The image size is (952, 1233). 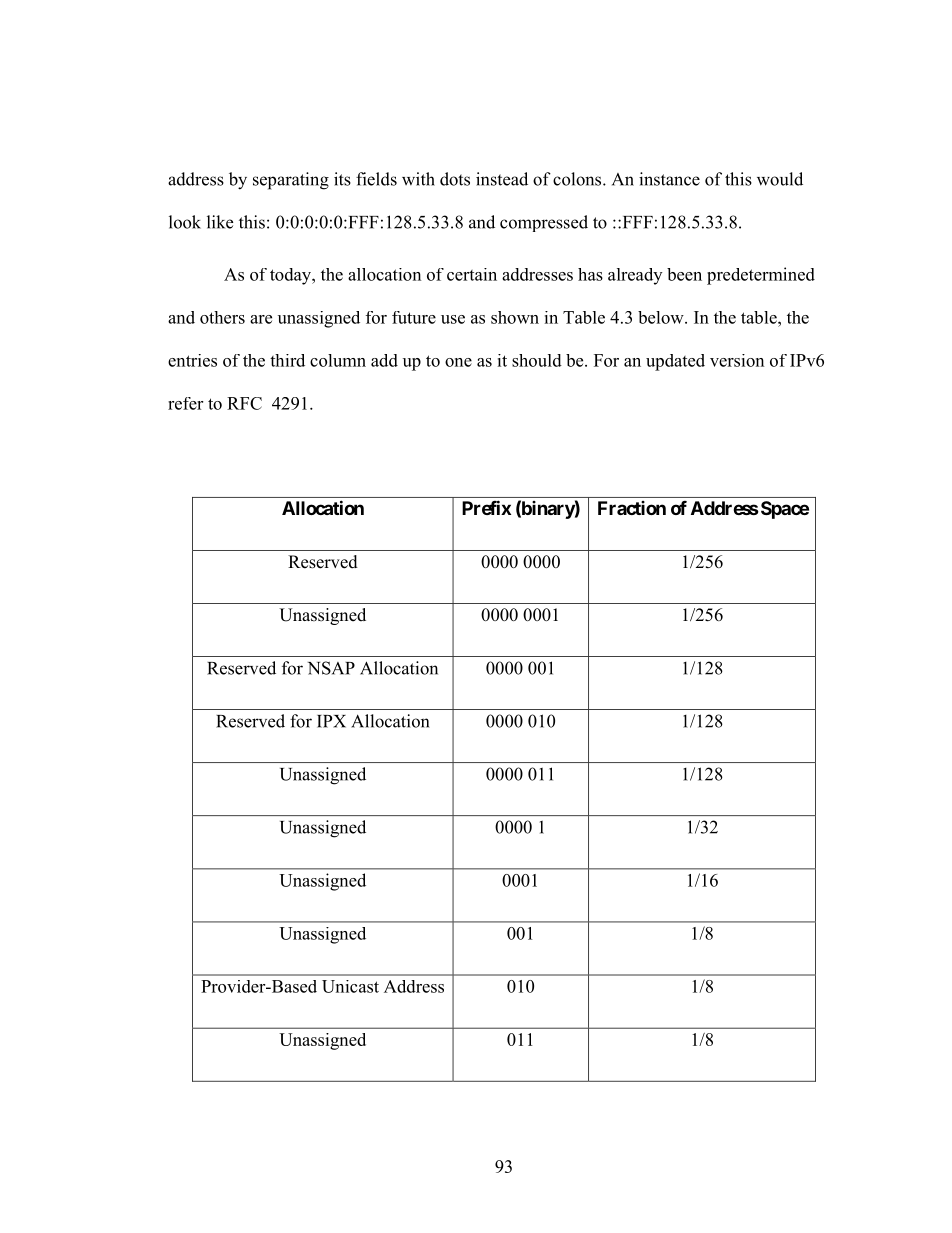 I want to click on IPX, so click(x=331, y=721).
